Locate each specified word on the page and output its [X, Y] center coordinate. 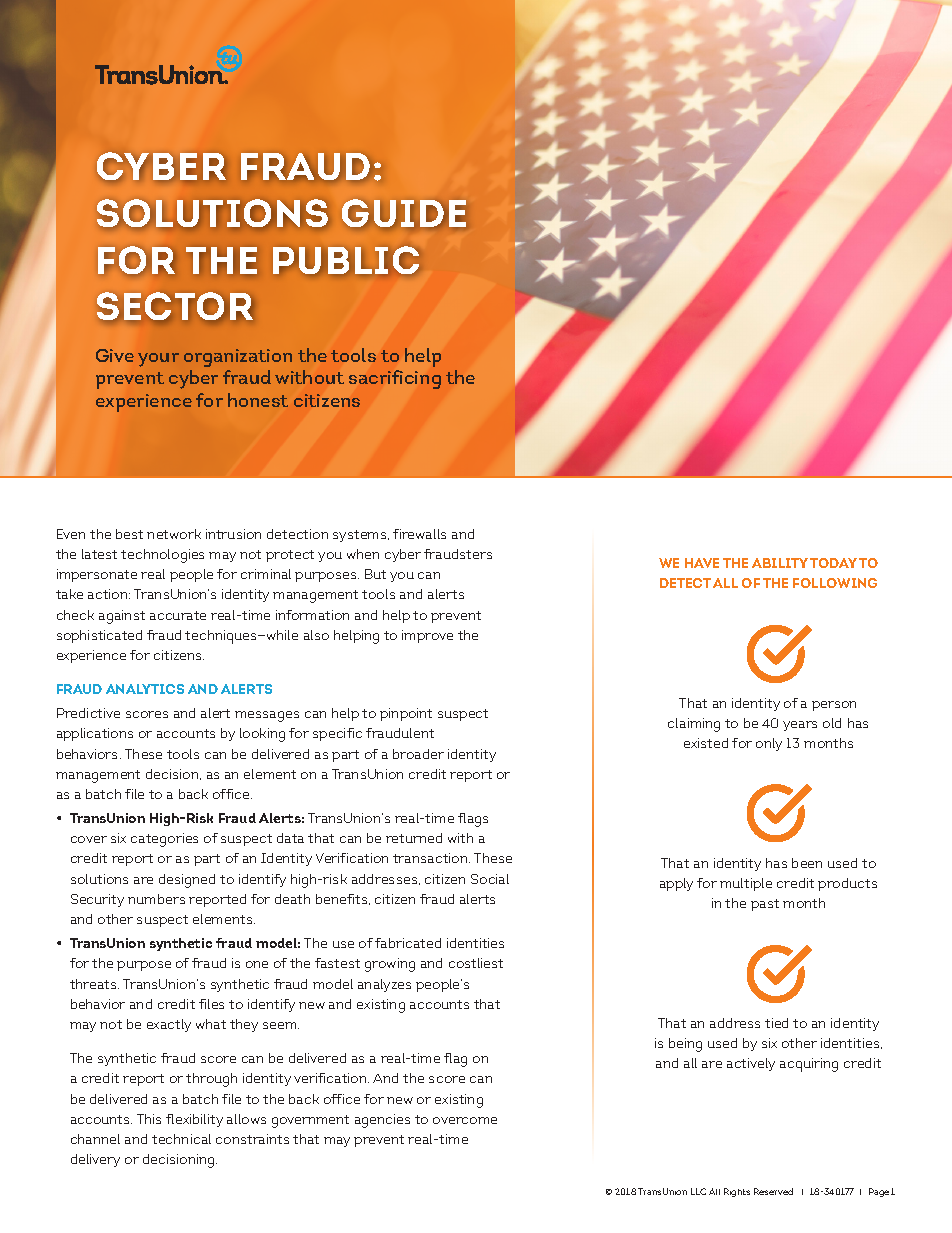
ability [780, 563]
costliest [476, 963]
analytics [145, 689]
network [174, 534]
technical [181, 1139]
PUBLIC [346, 260]
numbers [156, 899]
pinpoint [406, 714]
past [765, 905]
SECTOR [175, 306]
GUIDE [404, 213]
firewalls [419, 534]
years [800, 726]
